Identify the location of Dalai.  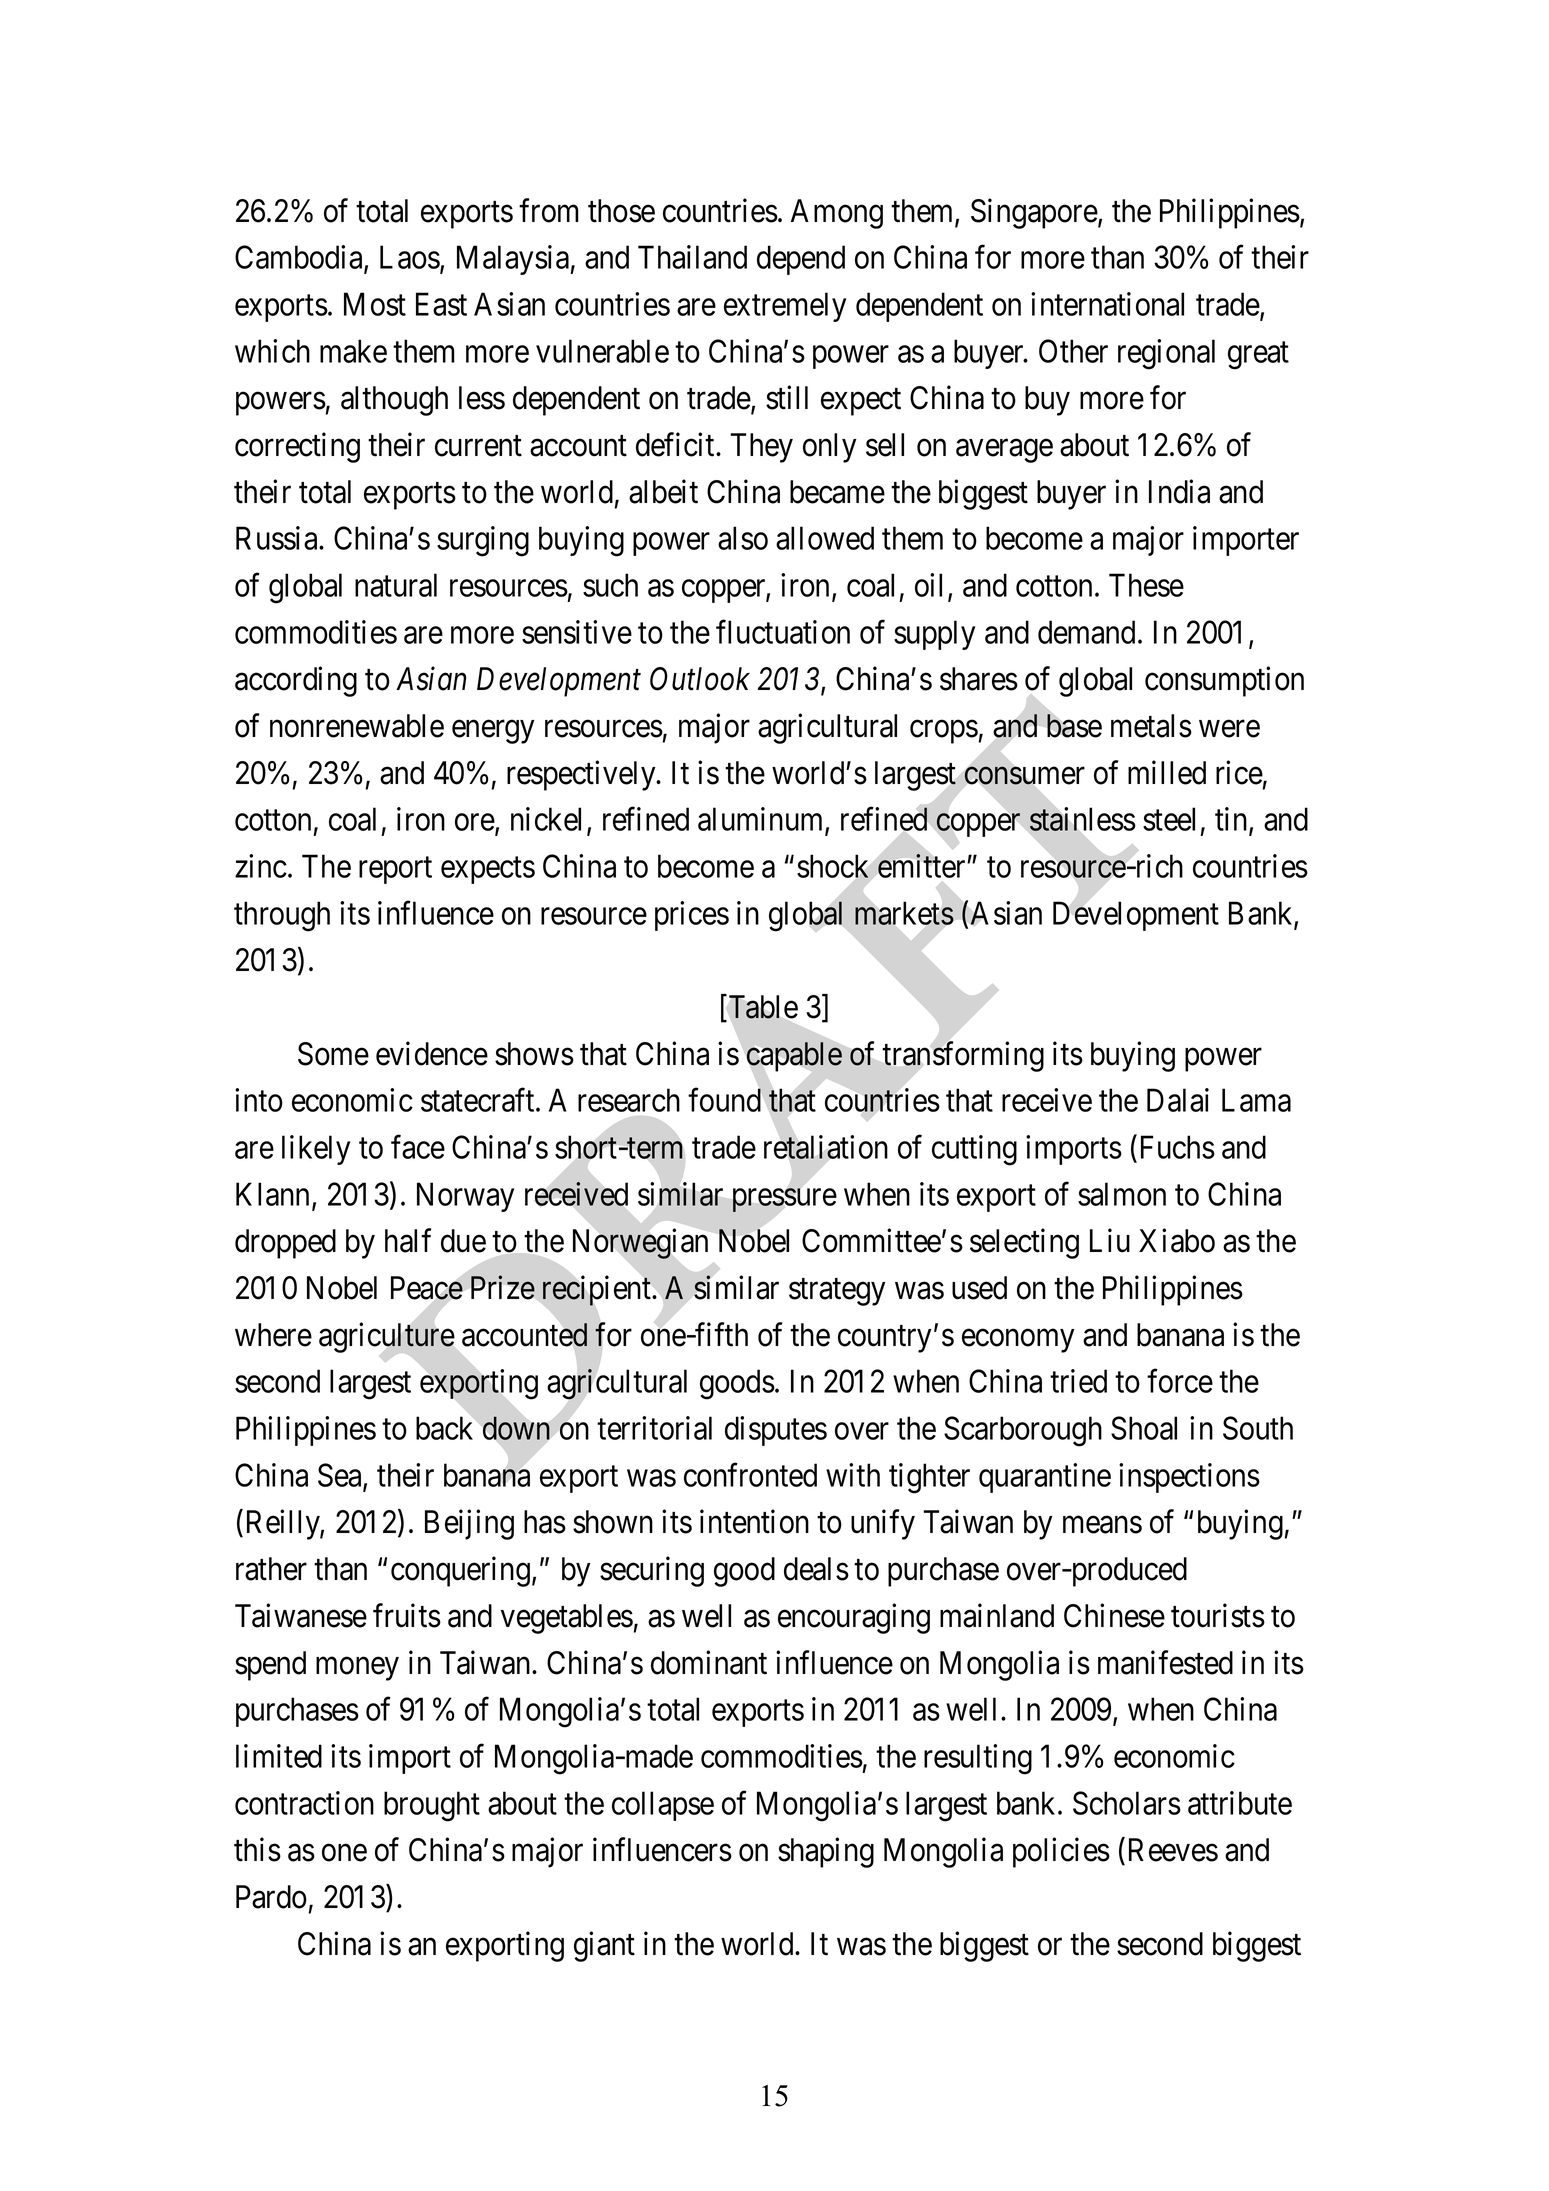
(1178, 1100).
